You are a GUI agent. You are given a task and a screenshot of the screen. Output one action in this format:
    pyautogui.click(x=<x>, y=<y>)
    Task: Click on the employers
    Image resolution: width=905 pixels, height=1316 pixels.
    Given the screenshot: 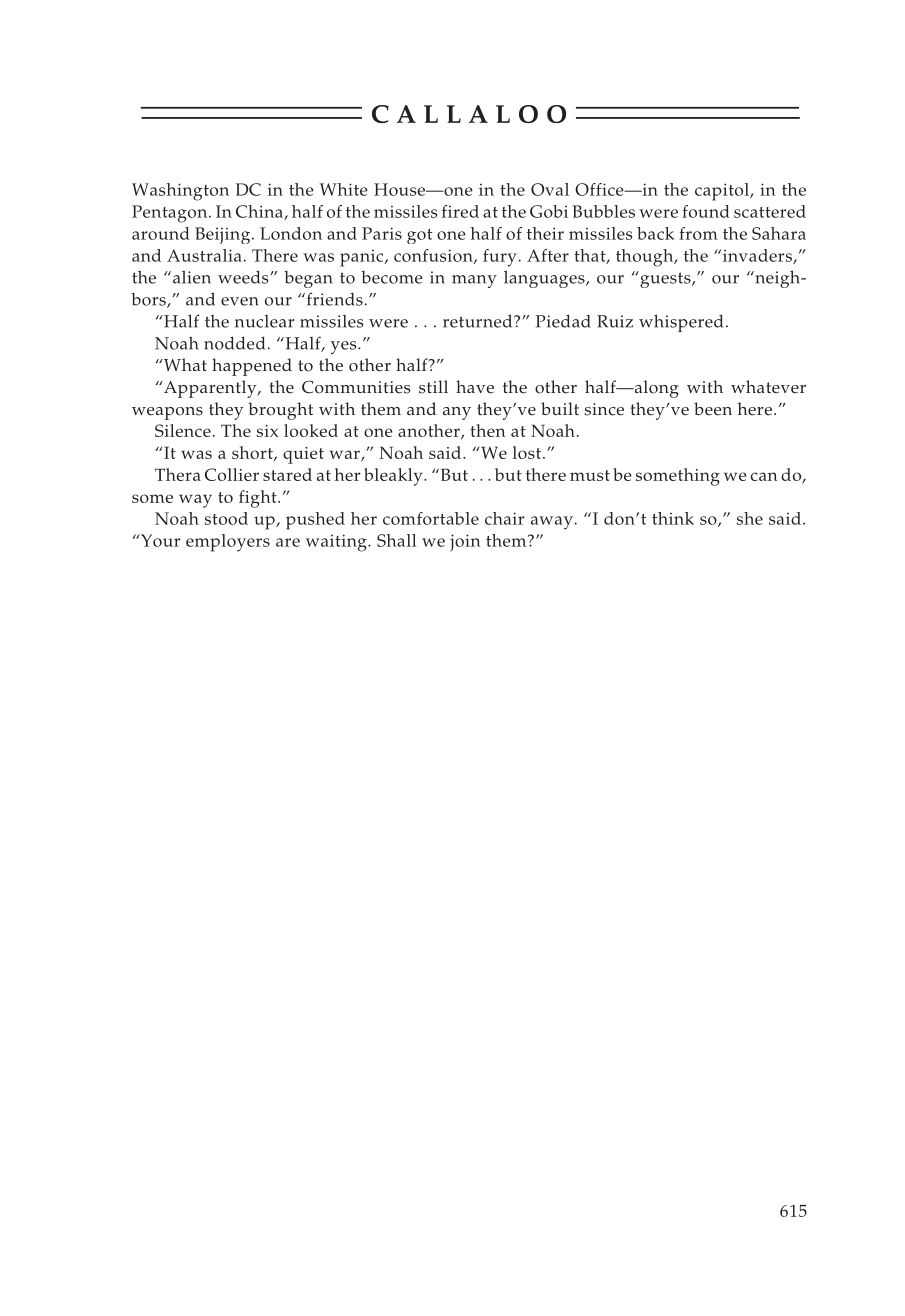 What is the action you would take?
    pyautogui.click(x=228, y=543)
